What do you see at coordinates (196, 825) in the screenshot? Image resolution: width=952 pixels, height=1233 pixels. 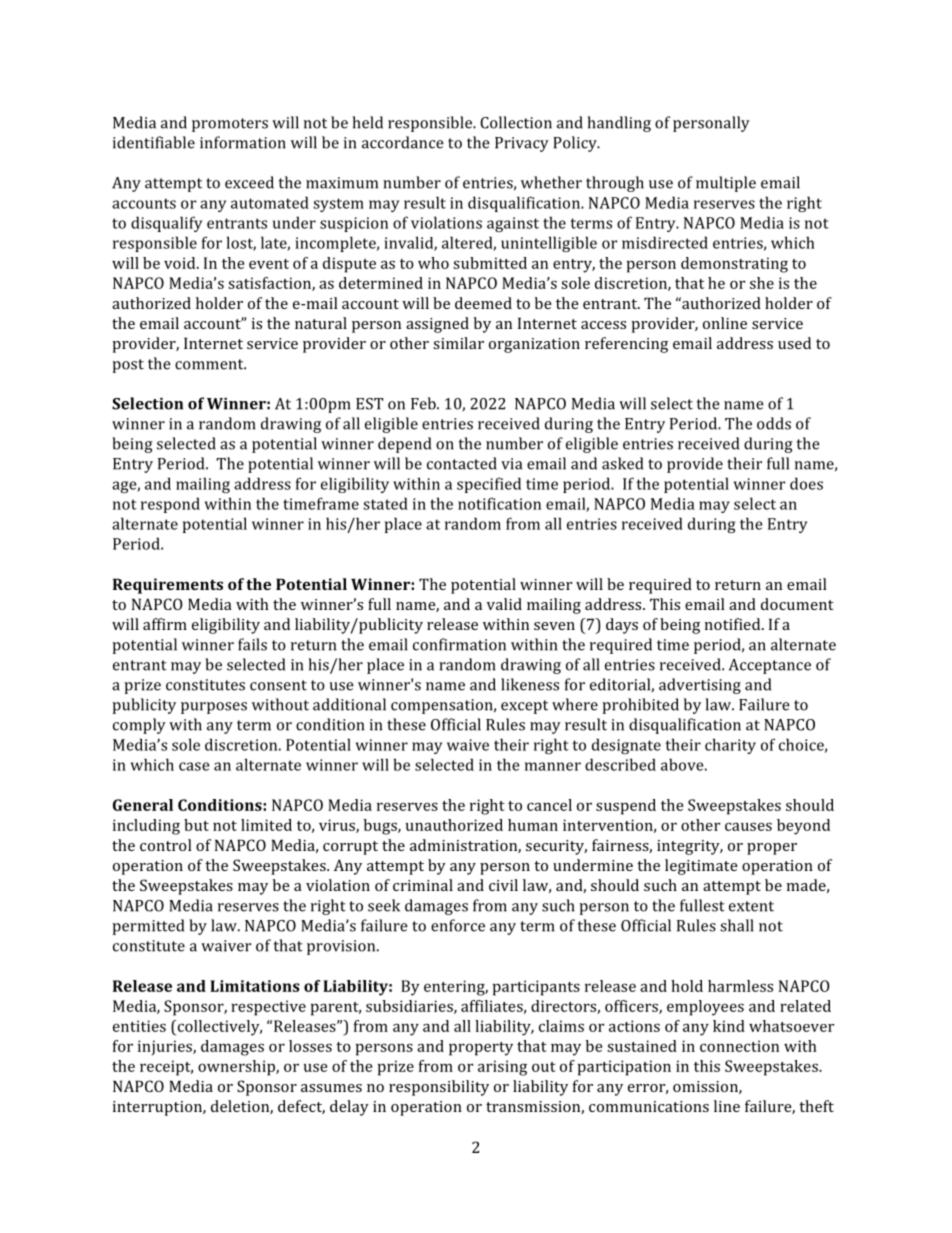 I see `but` at bounding box center [196, 825].
